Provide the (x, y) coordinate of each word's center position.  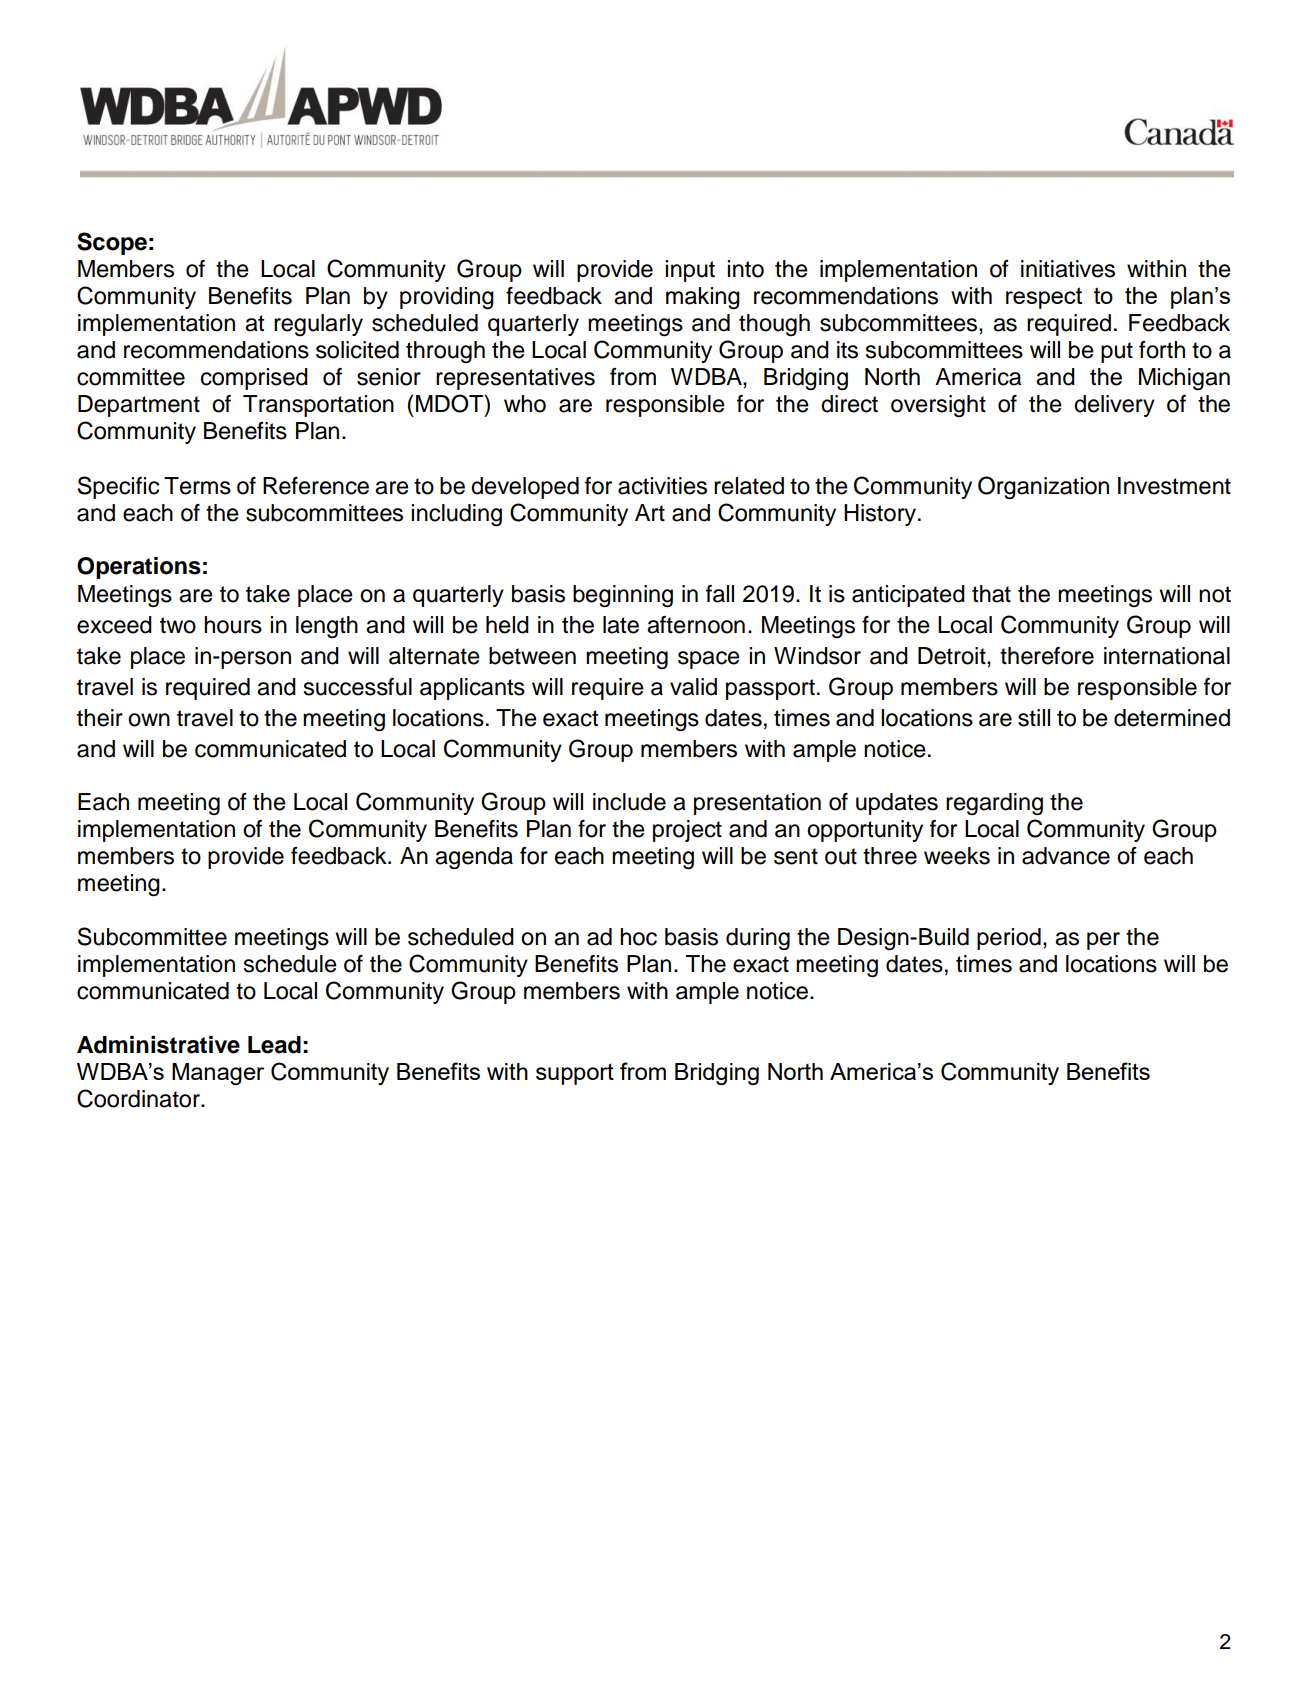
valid (693, 687)
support (575, 1074)
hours (233, 625)
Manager (218, 1074)
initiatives (1068, 269)
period (1009, 939)
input (690, 271)
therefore (1047, 656)
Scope (112, 243)
